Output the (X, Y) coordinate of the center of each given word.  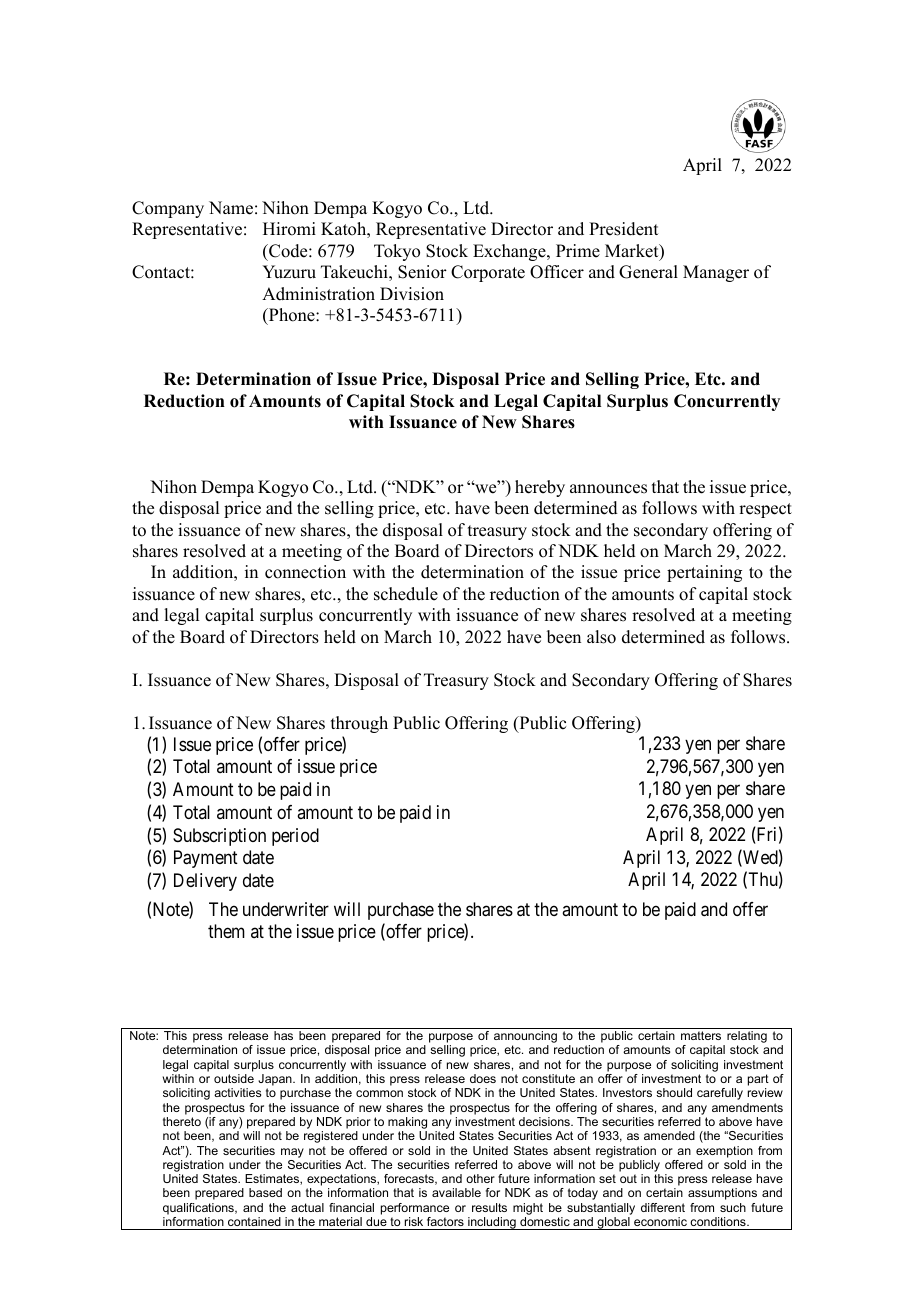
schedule (406, 594)
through (359, 724)
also (601, 637)
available (456, 1192)
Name (231, 208)
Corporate (488, 273)
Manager (716, 273)
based (265, 1192)
